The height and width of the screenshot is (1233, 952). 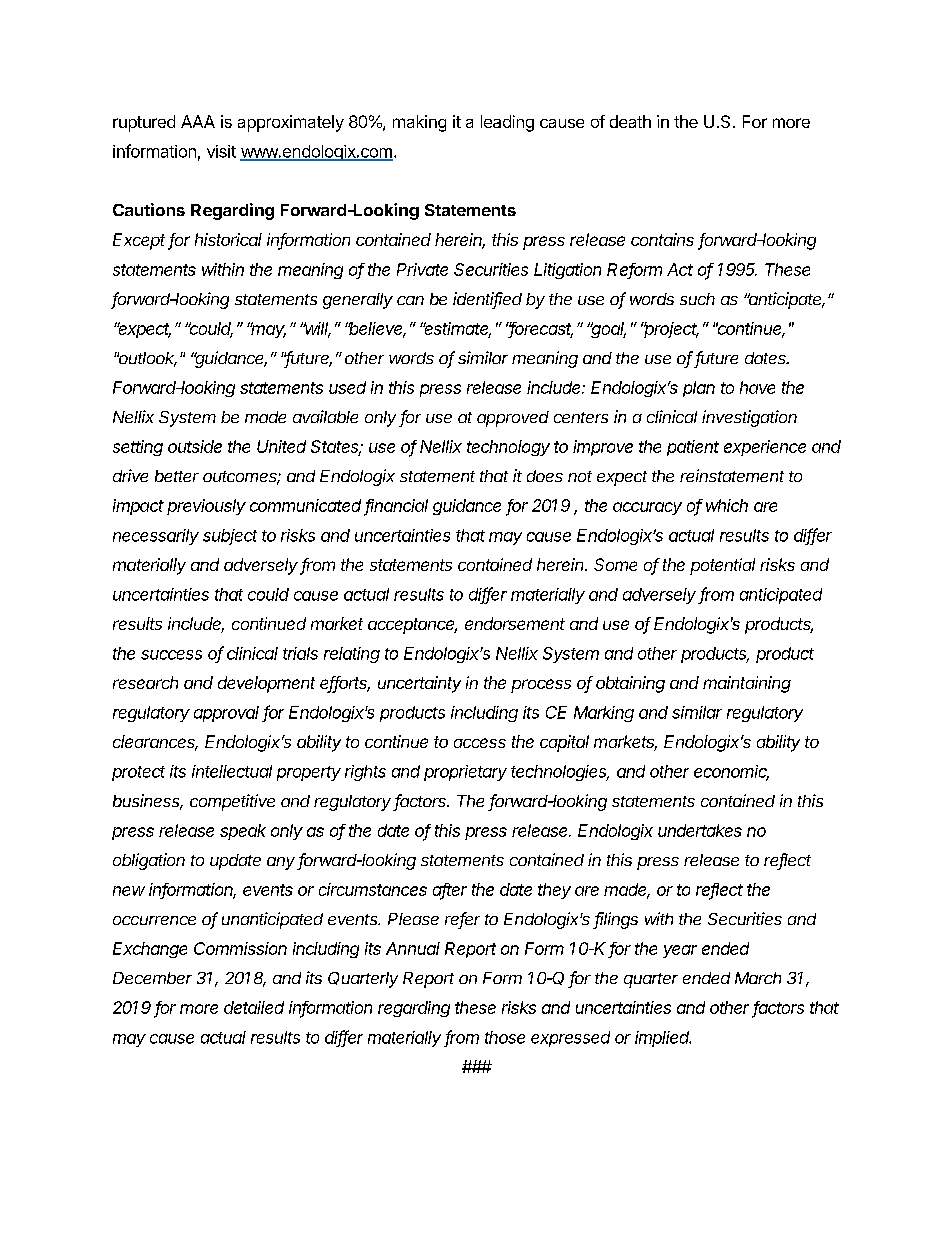 What do you see at coordinates (230, 537) in the screenshot?
I see `subject` at bounding box center [230, 537].
